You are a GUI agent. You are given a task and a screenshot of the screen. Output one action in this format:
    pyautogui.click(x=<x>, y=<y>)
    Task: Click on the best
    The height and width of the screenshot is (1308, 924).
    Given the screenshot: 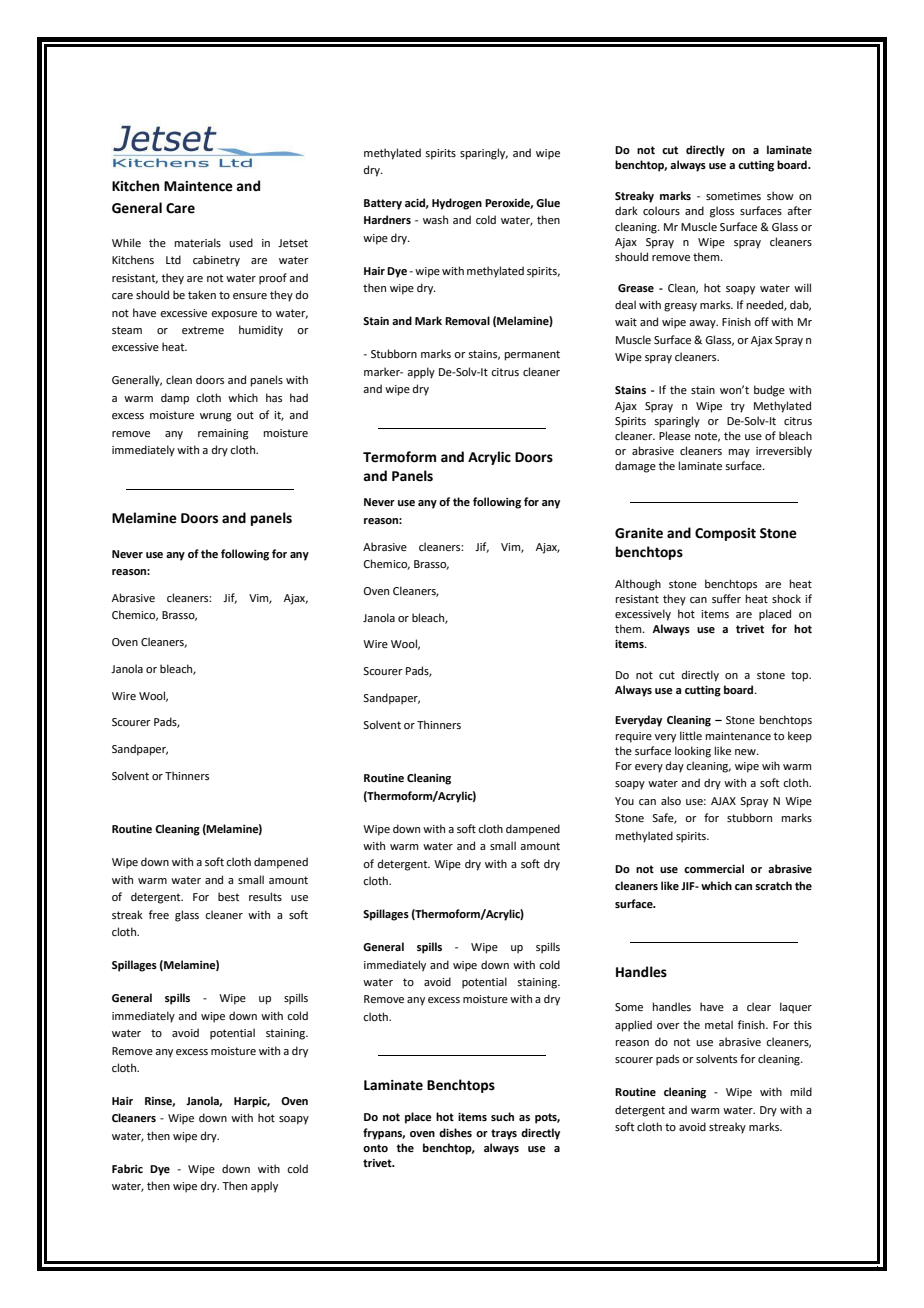 What is the action you would take?
    pyautogui.click(x=228, y=896)
